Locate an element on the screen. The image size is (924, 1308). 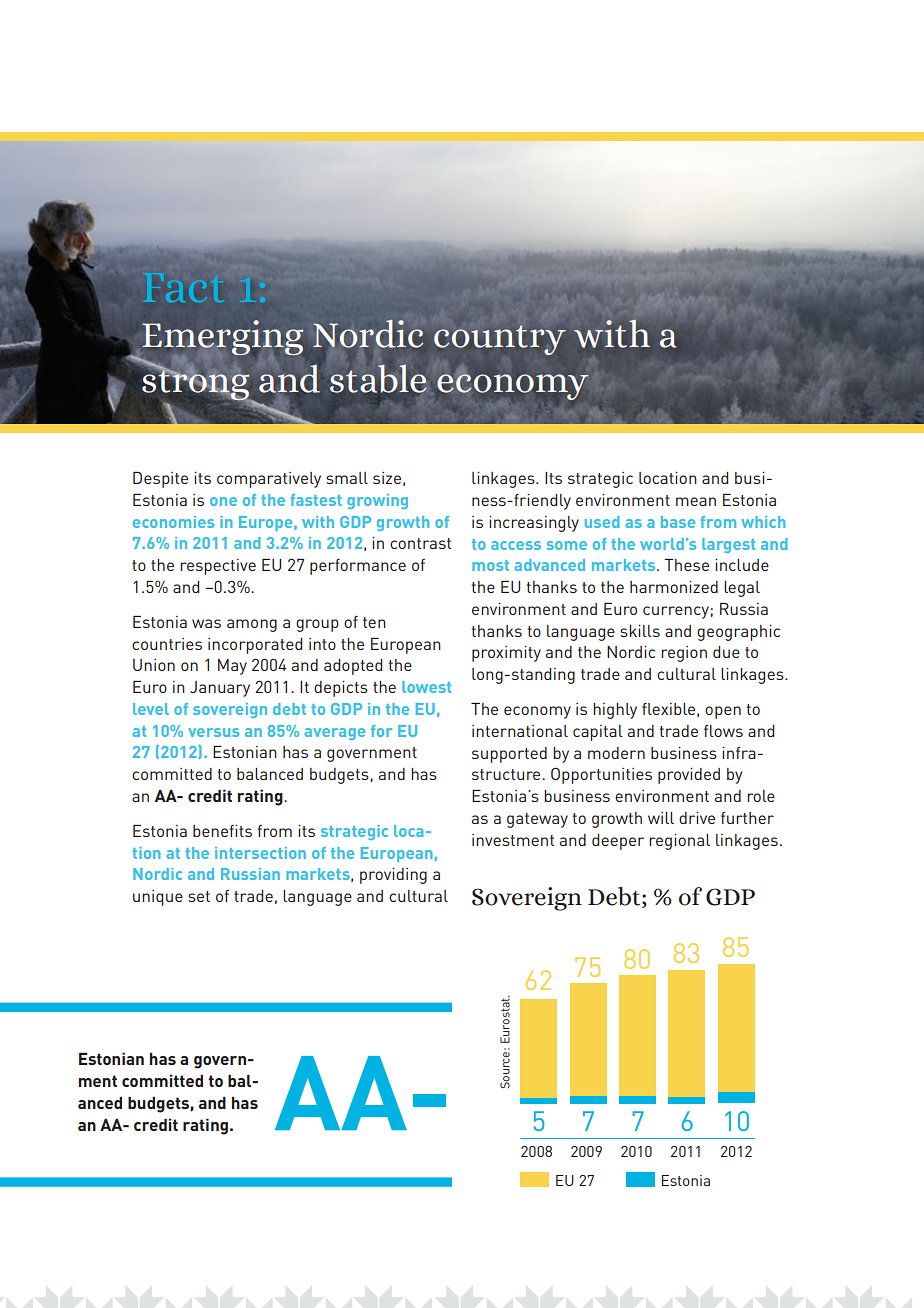
providing is located at coordinates (393, 876).
